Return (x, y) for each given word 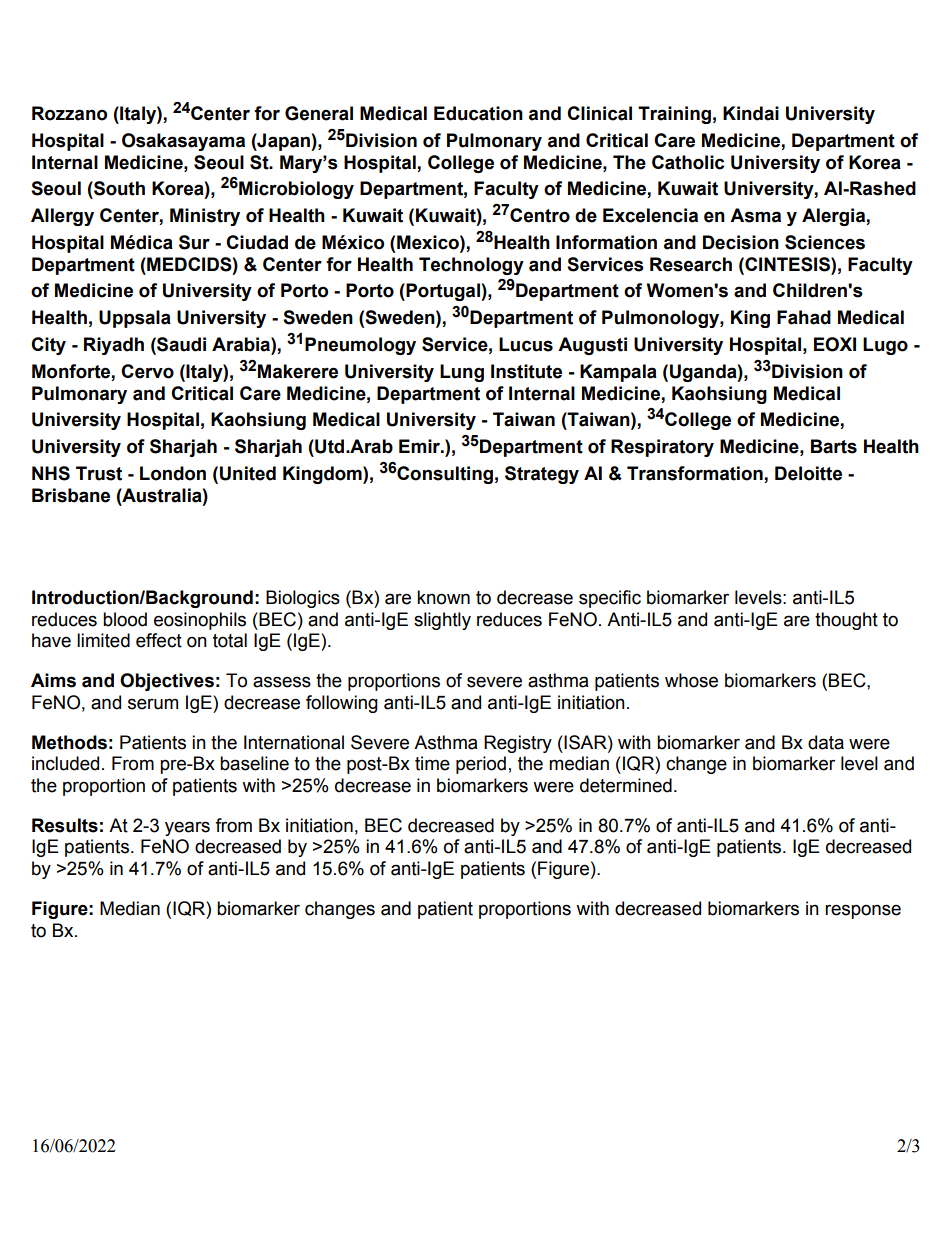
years (187, 828)
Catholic (688, 162)
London (173, 473)
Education (478, 113)
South (118, 188)
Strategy (542, 475)
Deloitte (808, 473)
